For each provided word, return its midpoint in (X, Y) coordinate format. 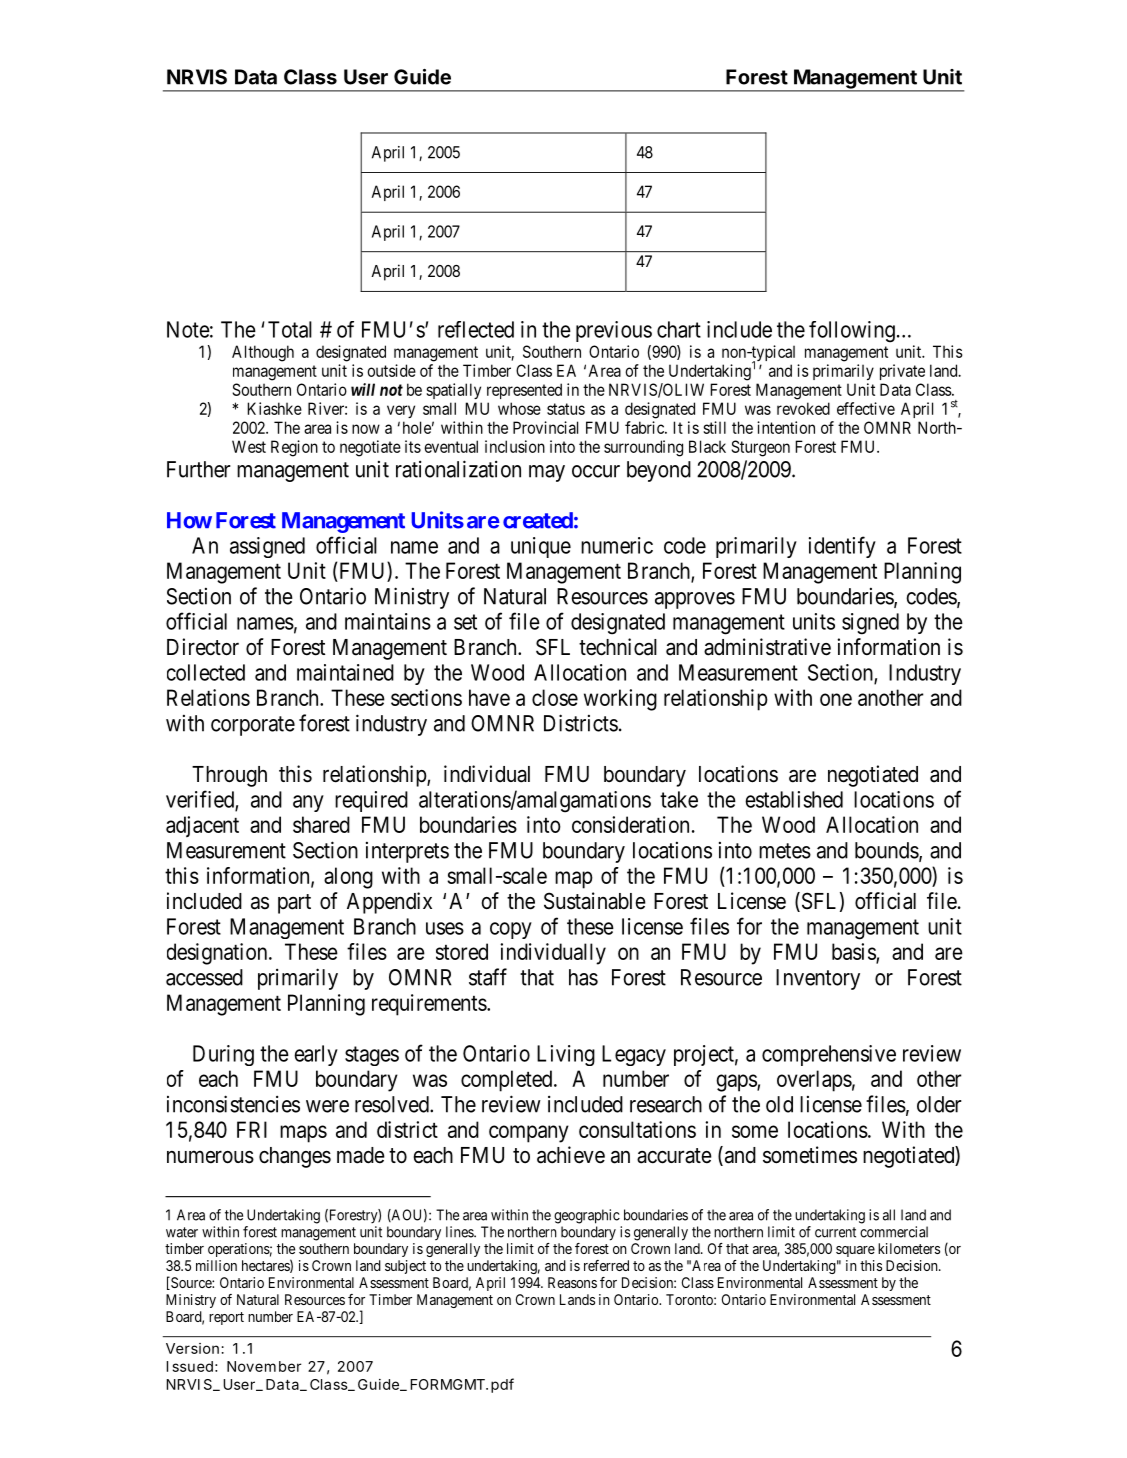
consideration (630, 824)
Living (566, 1055)
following (852, 332)
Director (203, 647)
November (264, 1366)
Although (263, 353)
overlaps (814, 1081)
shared (321, 824)
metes (785, 851)
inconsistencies (233, 1104)
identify (842, 547)
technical (618, 647)
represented (524, 391)
